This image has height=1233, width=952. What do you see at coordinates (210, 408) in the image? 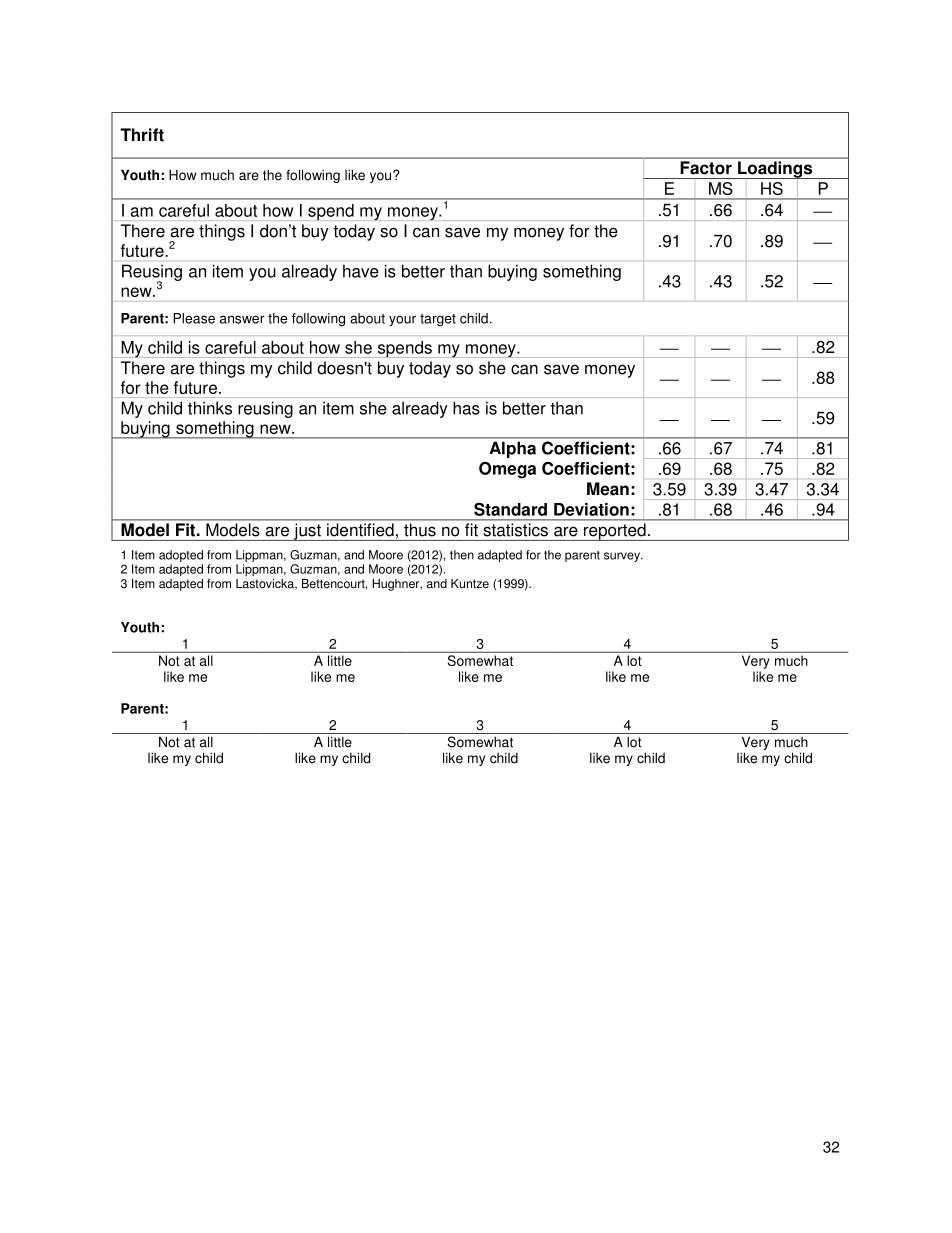
I see `thinks` at bounding box center [210, 408].
